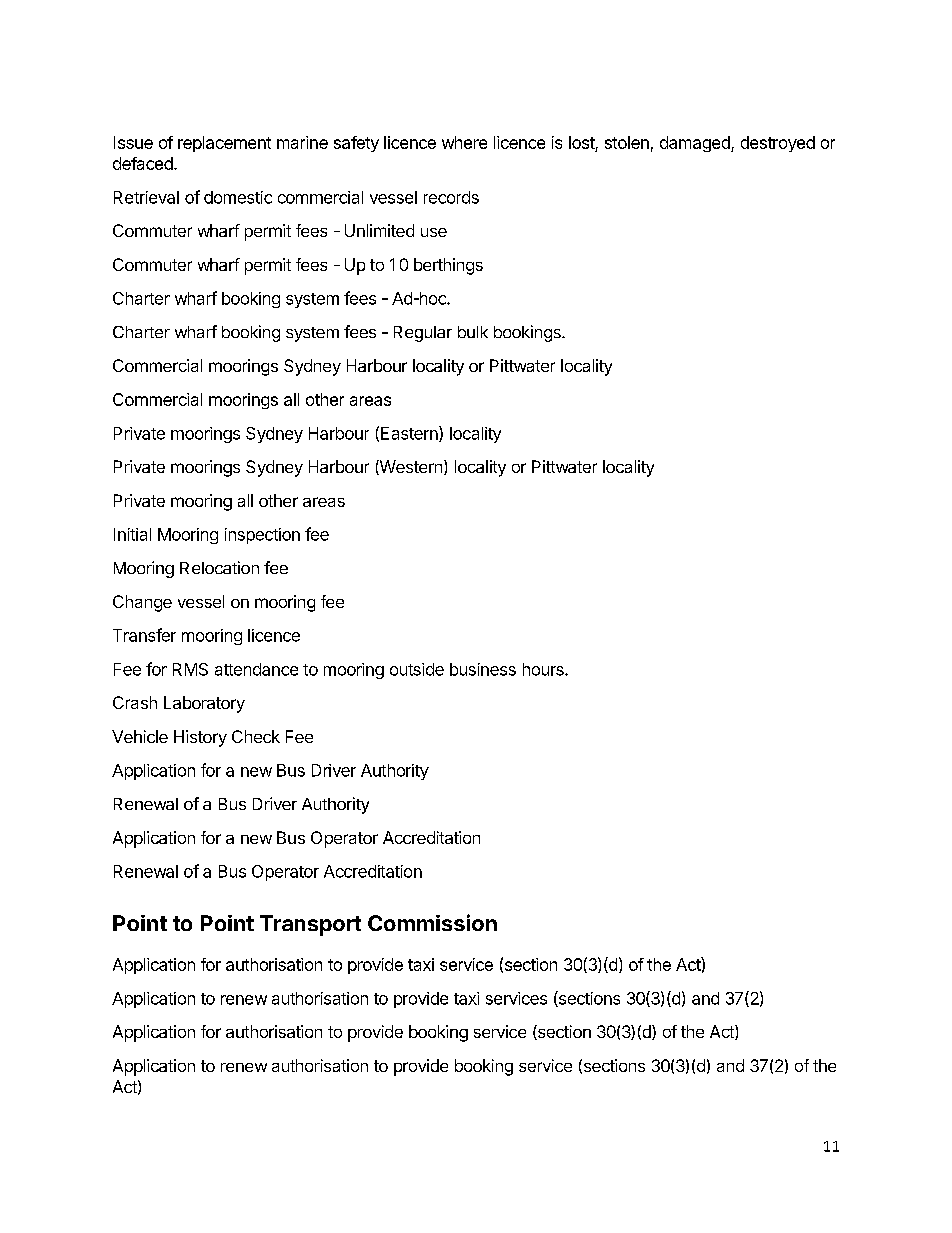  Describe the element at coordinates (224, 144) in the image. I see `replacement` at that location.
